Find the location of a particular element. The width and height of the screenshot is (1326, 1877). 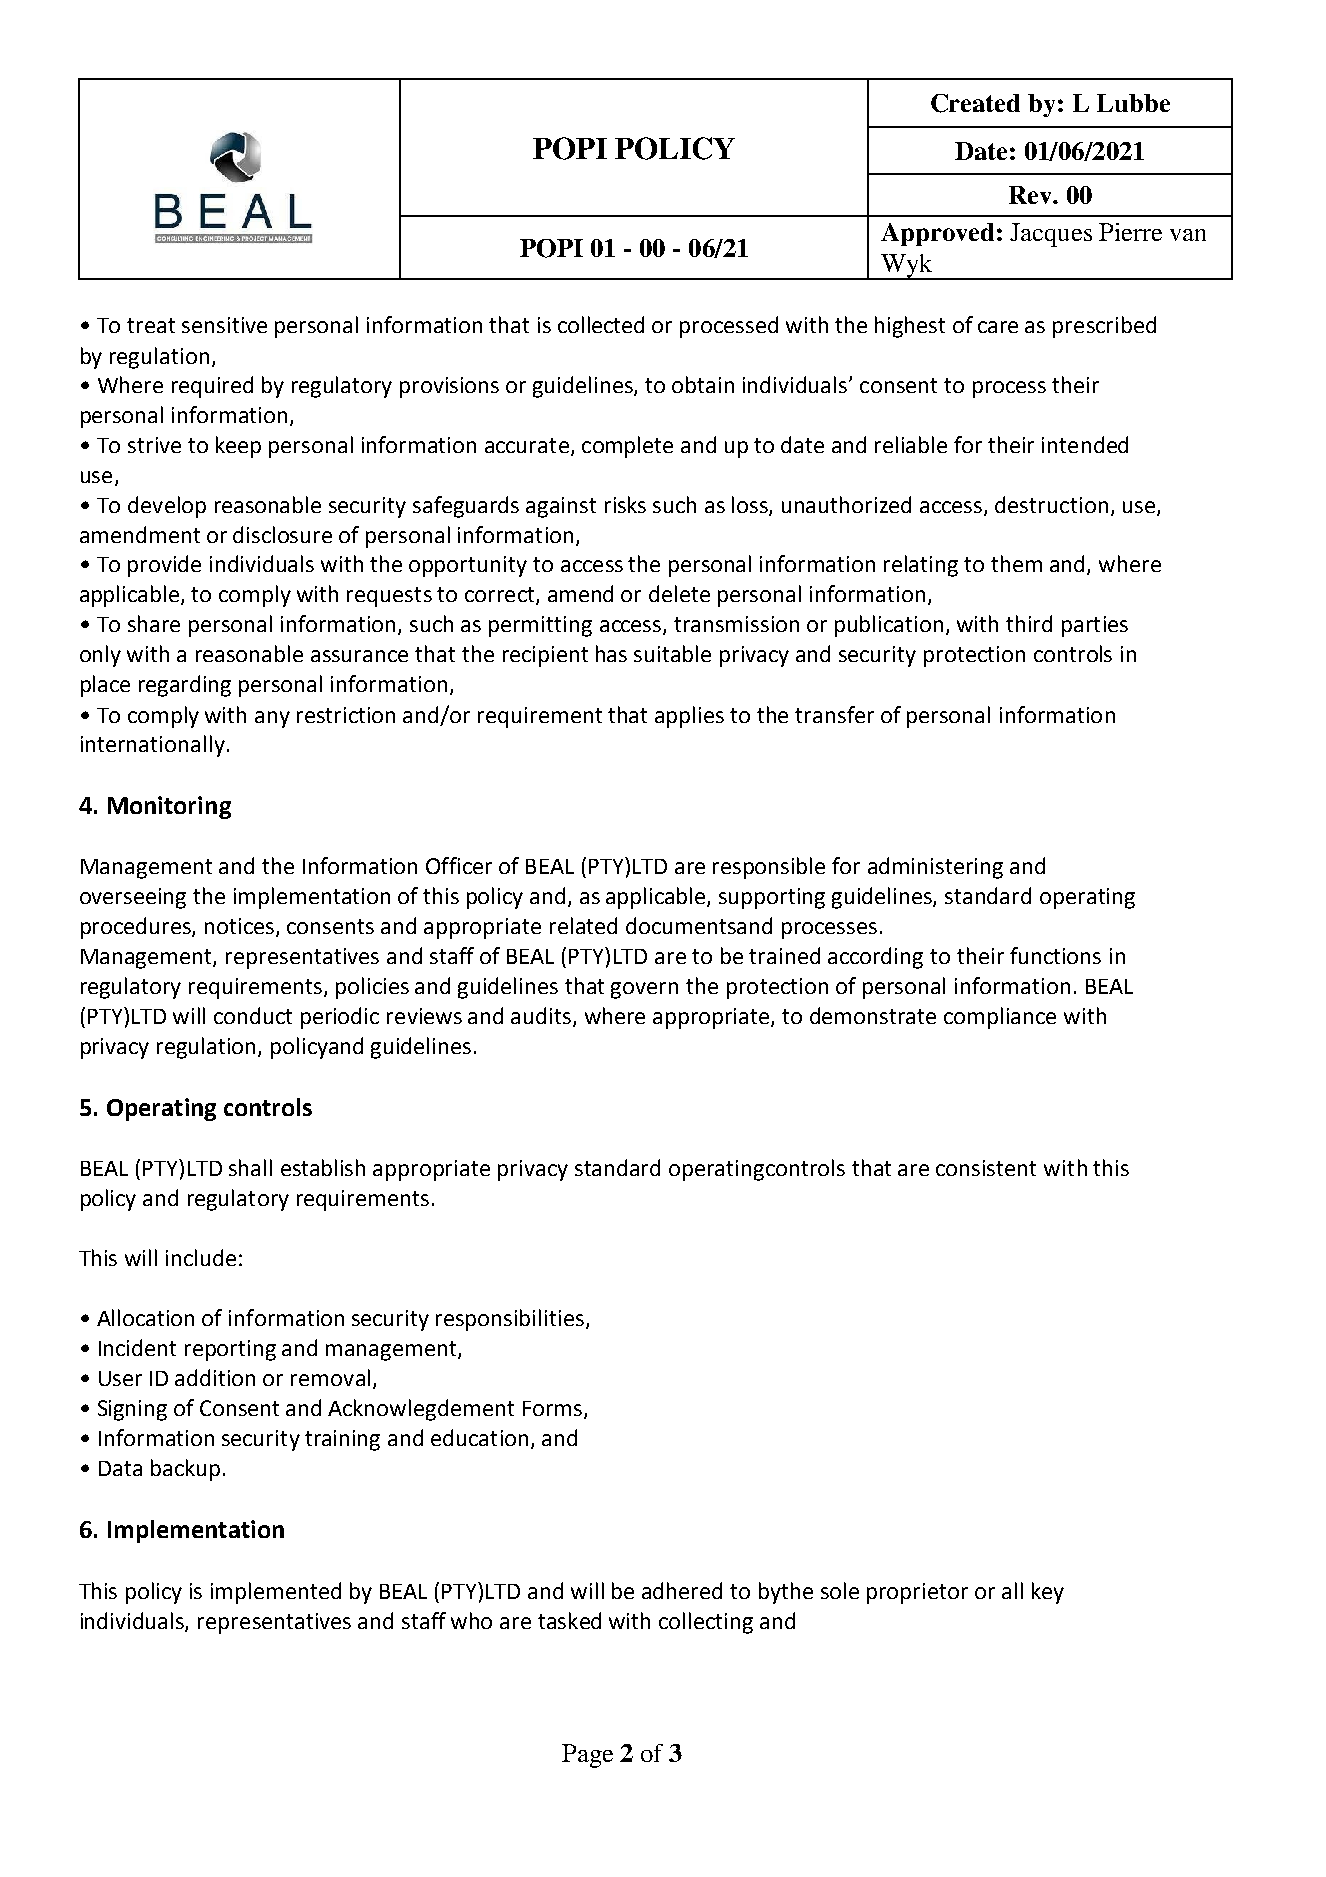

sensitive is located at coordinates (224, 325).
